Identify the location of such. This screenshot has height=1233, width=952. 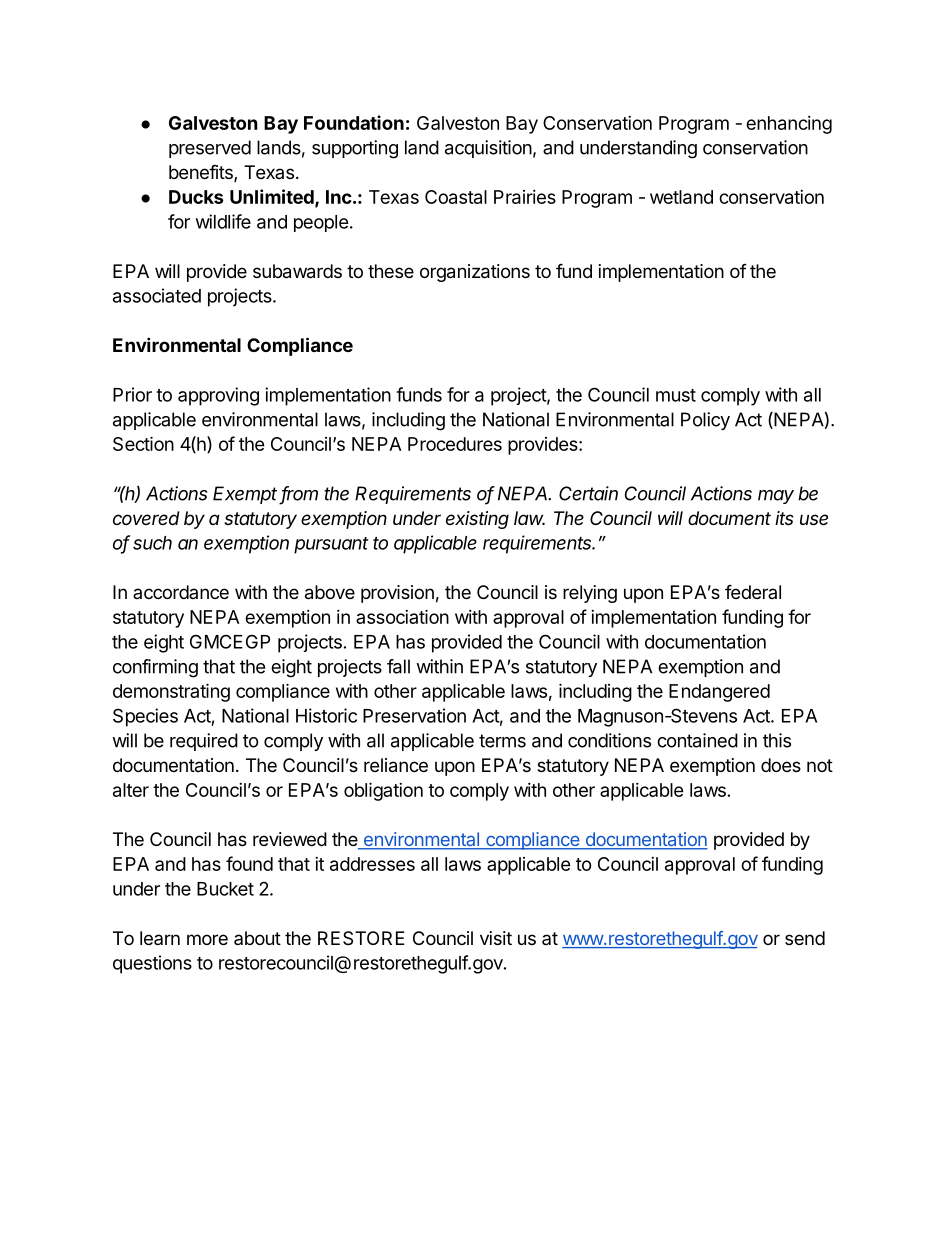
(152, 543).
